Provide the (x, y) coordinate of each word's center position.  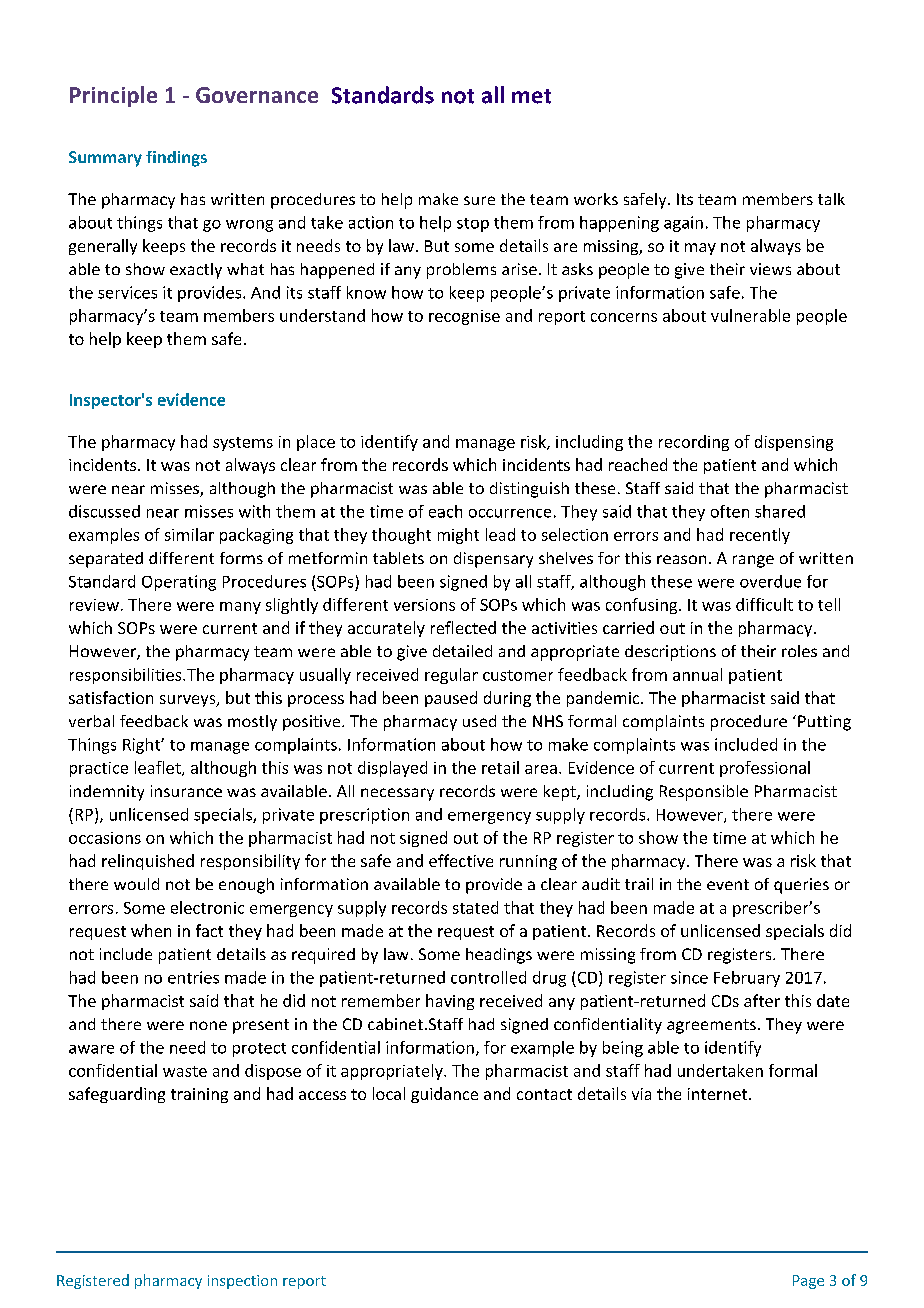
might (458, 536)
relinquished (148, 862)
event (728, 884)
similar (189, 534)
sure (479, 200)
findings (176, 159)
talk (831, 199)
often (730, 511)
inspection (242, 1282)
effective (461, 860)
